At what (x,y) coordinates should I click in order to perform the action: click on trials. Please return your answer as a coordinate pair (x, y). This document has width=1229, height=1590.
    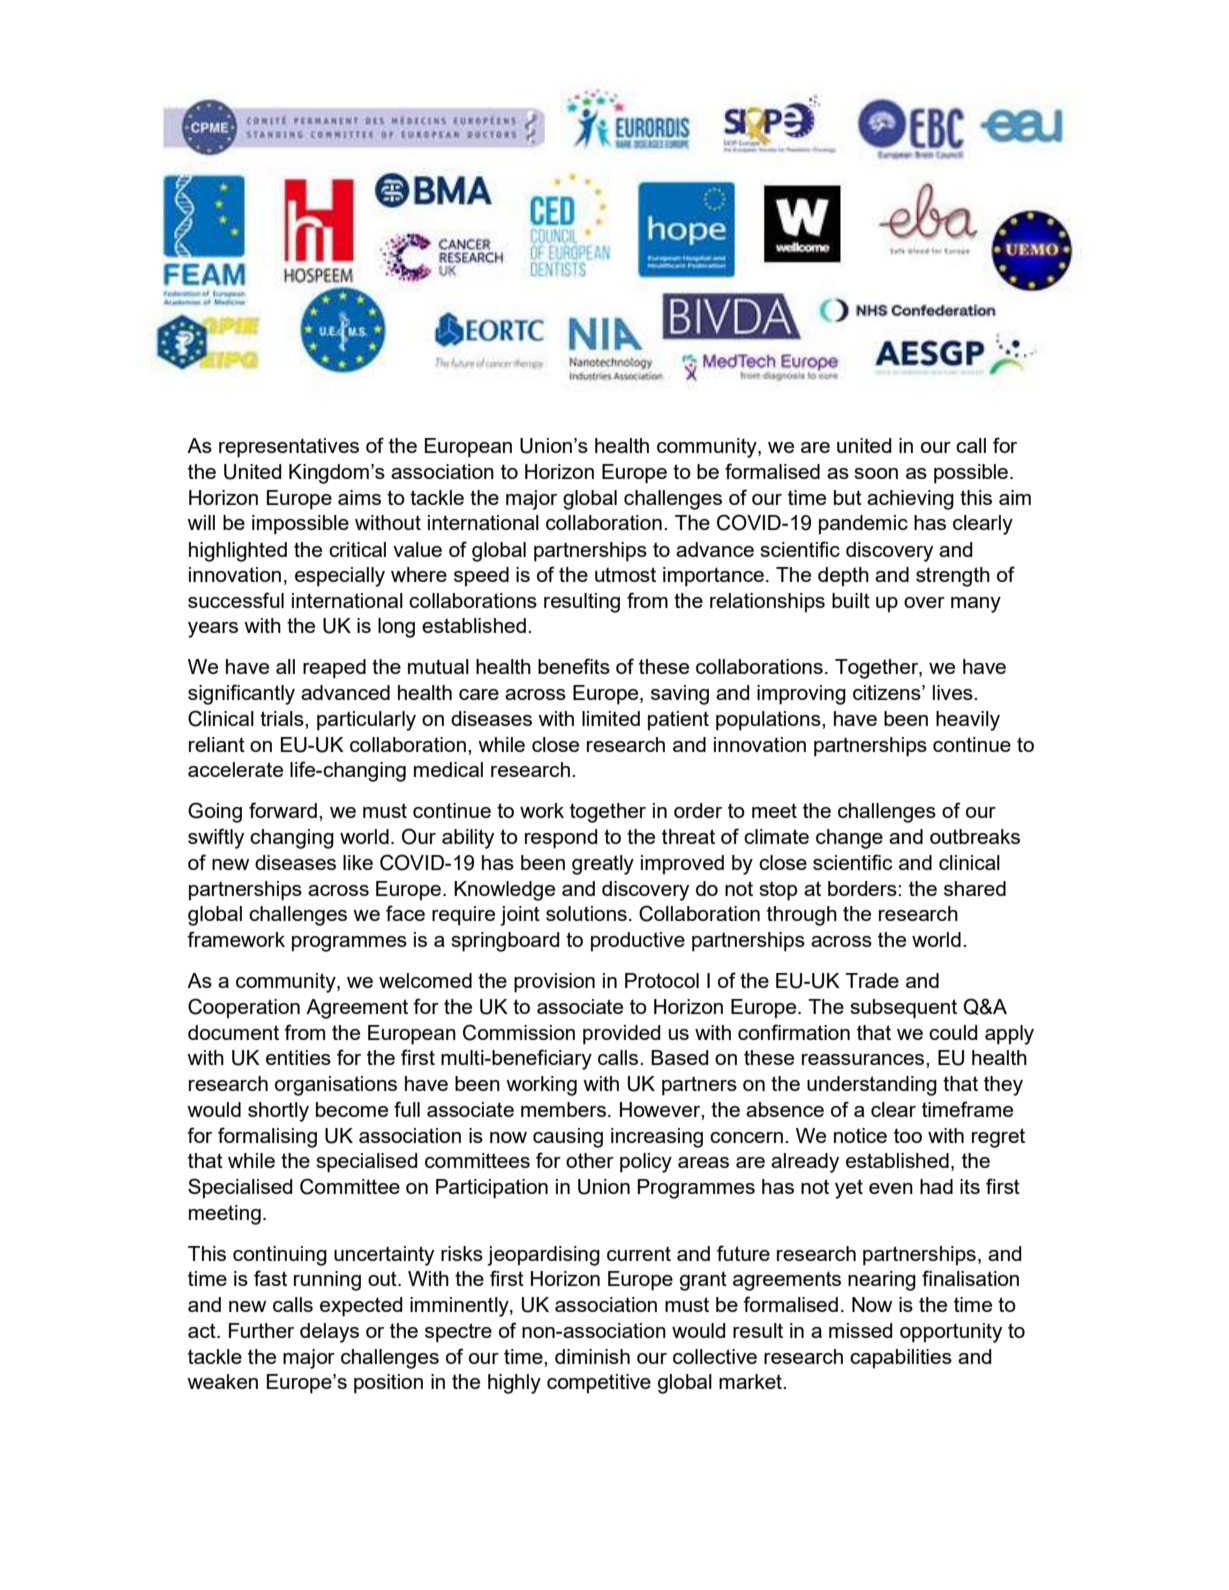
    Looking at the image, I should click on (283, 718).
